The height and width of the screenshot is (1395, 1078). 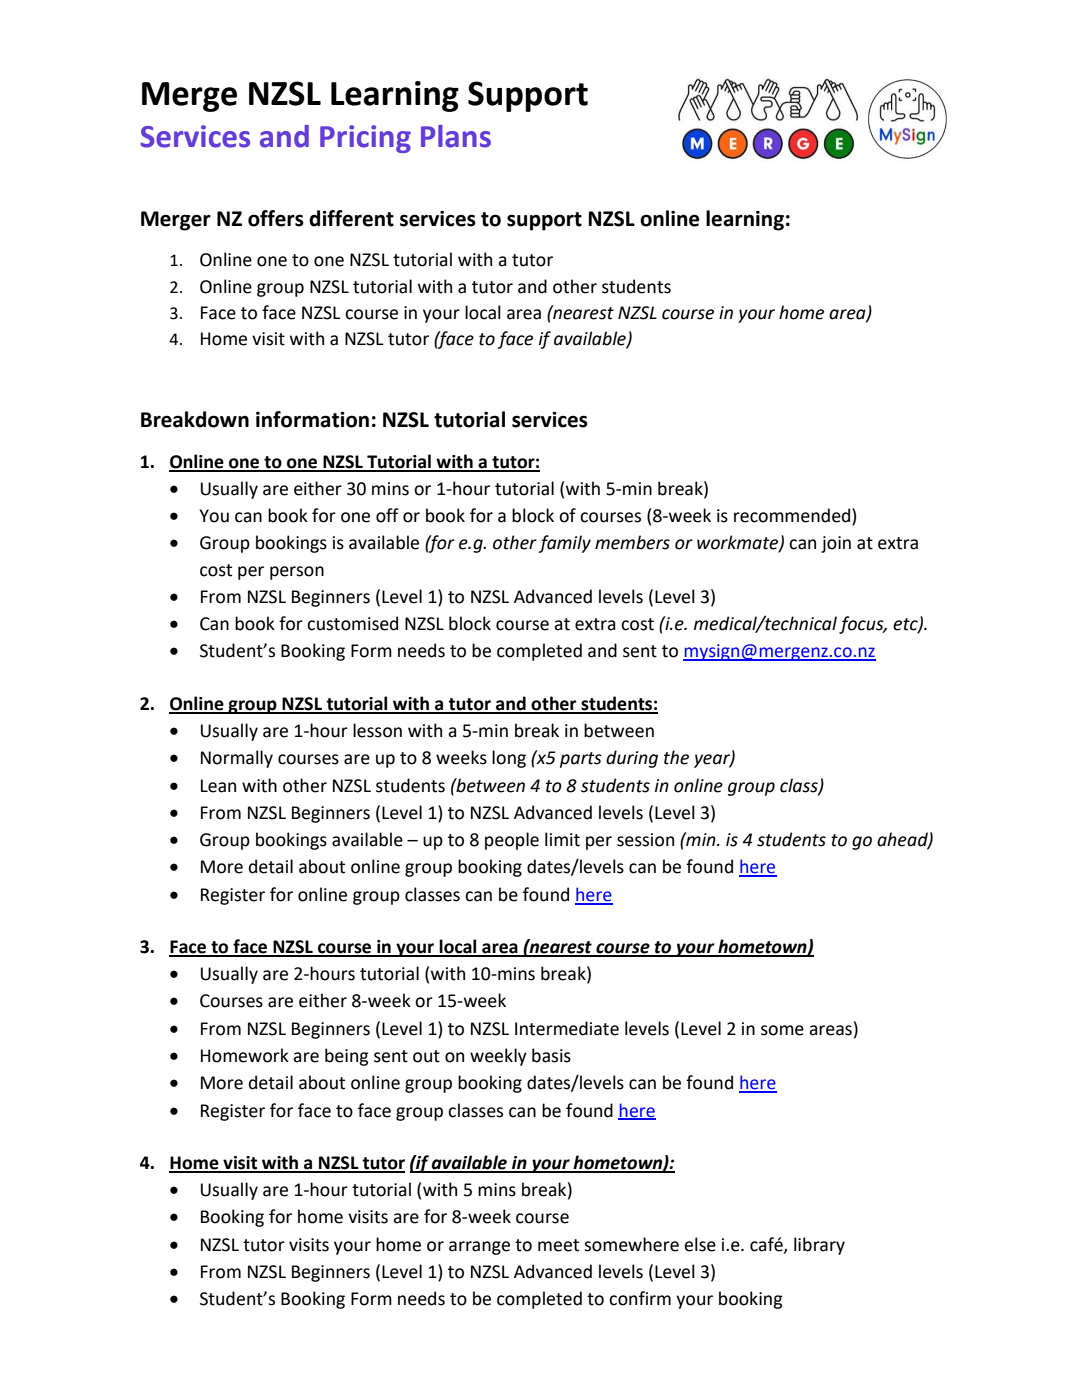 I want to click on offers, so click(x=276, y=218).
